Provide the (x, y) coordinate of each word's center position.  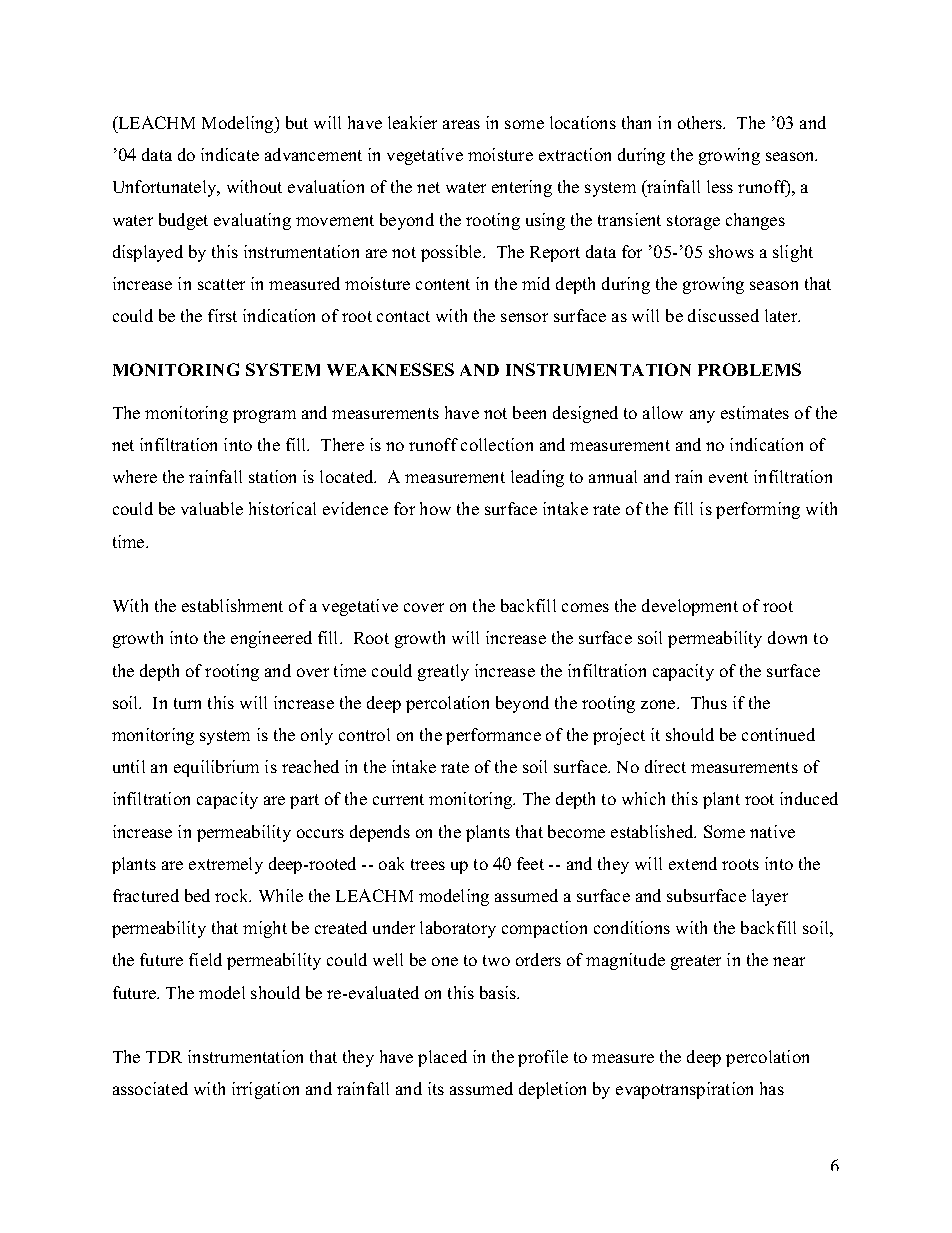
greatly (443, 672)
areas (461, 124)
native (772, 831)
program (264, 416)
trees (428, 864)
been (529, 412)
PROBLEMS (749, 369)
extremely (226, 865)
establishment (232, 605)
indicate (230, 154)
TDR (164, 1057)
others (701, 122)
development (690, 607)
